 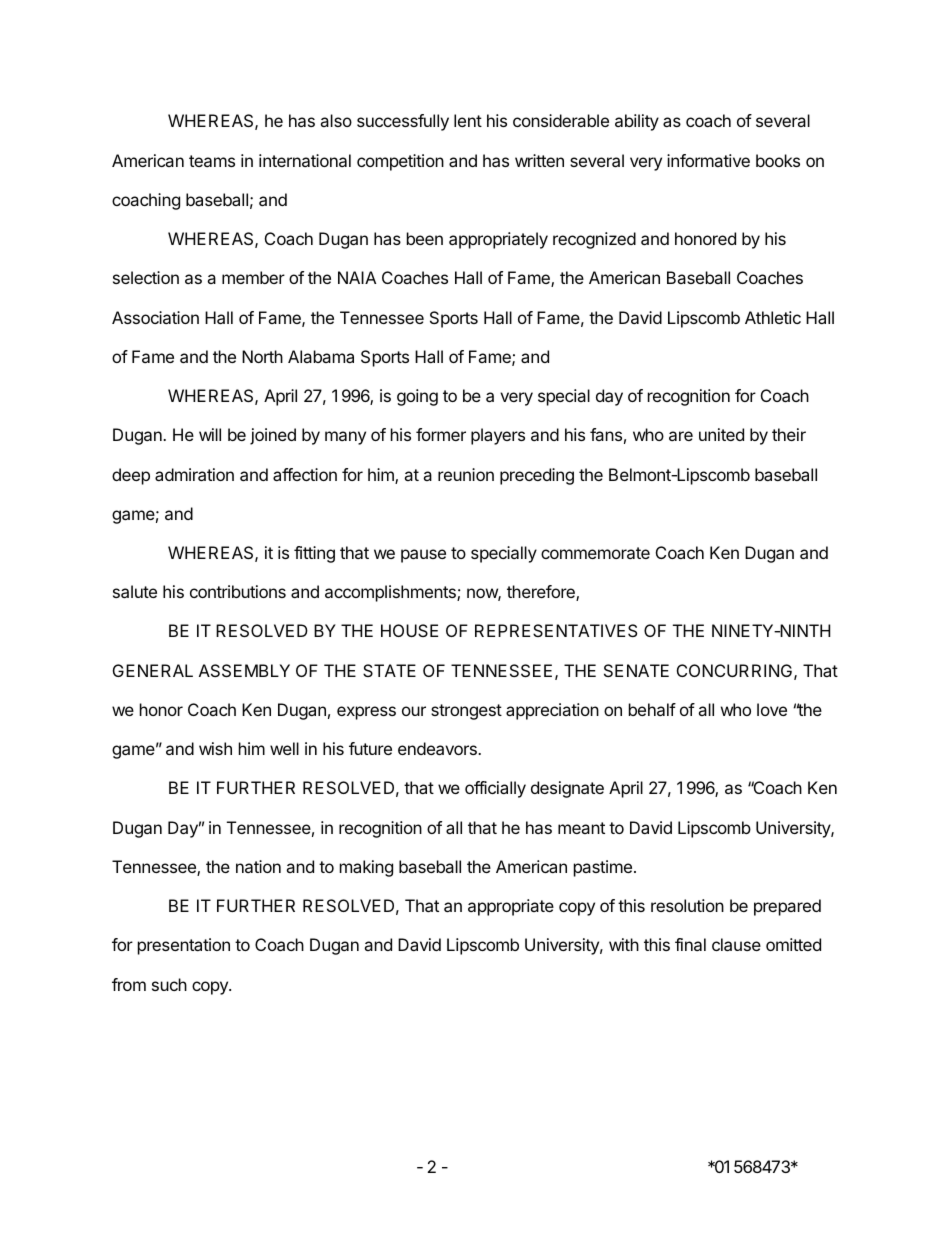 What do you see at coordinates (262, 356) in the page?
I see `North` at bounding box center [262, 356].
